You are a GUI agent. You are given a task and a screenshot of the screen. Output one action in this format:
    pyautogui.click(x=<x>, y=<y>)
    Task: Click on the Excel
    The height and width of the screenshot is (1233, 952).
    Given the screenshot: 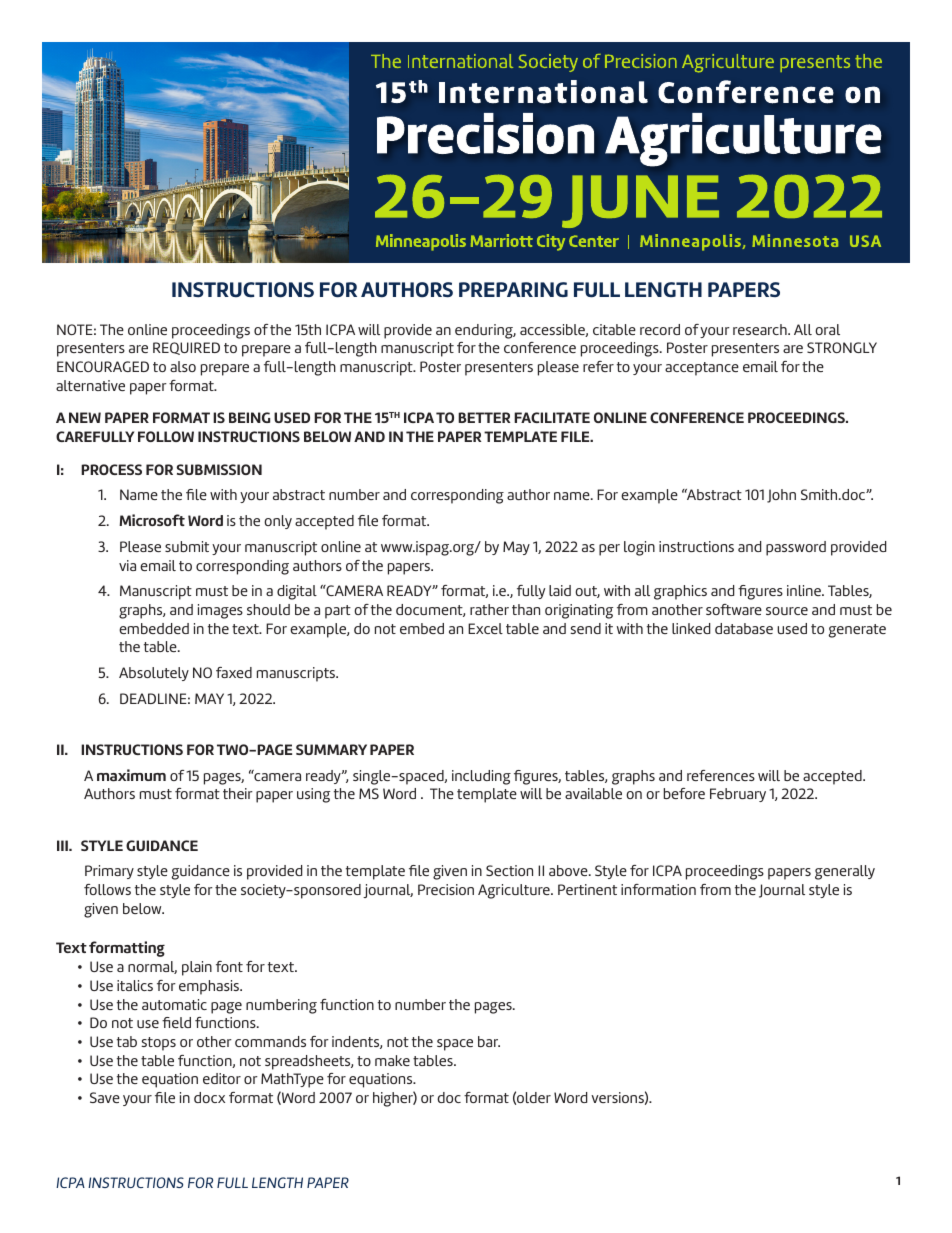 What is the action you would take?
    pyautogui.click(x=485, y=628)
